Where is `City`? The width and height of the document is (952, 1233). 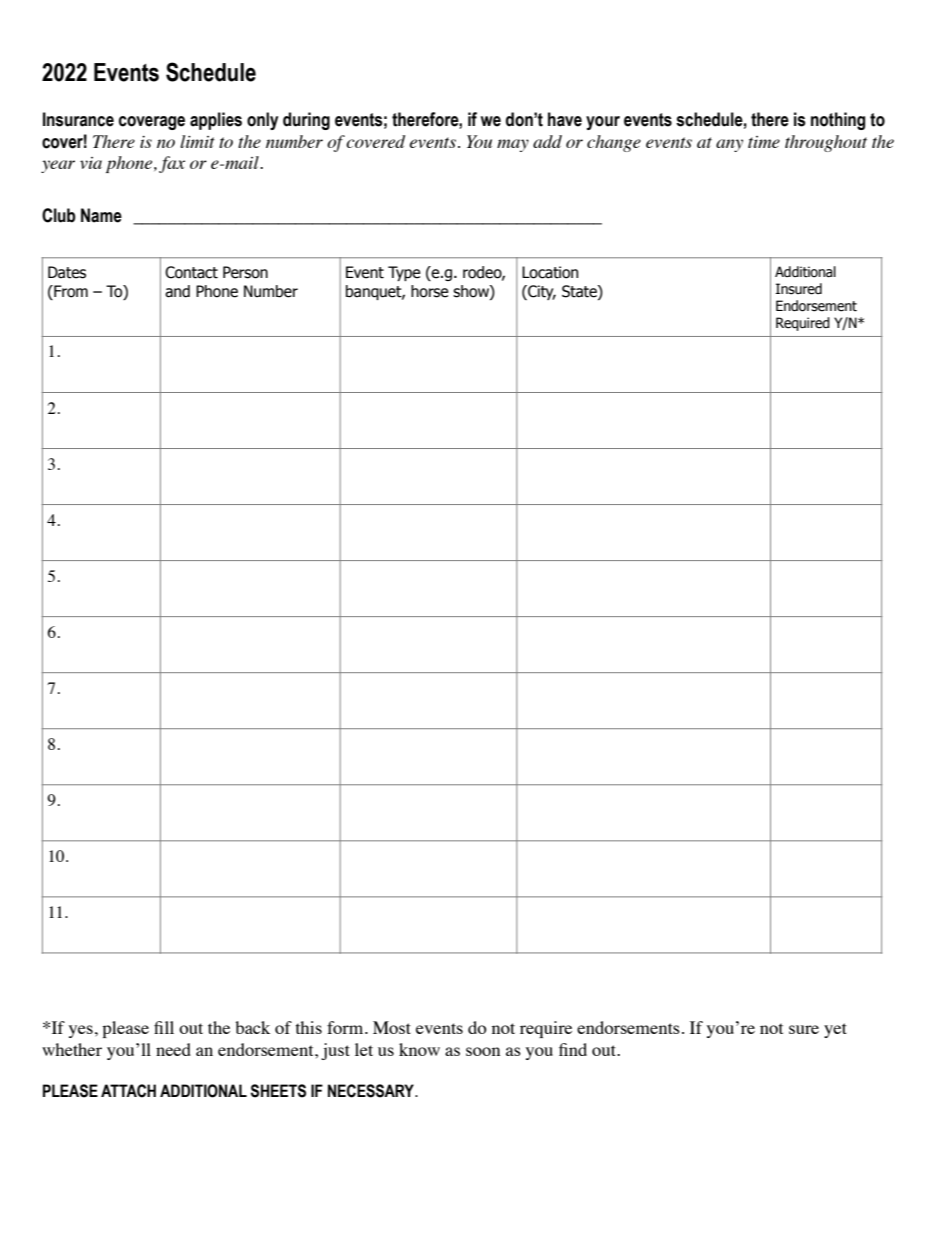 City is located at coordinates (541, 292).
